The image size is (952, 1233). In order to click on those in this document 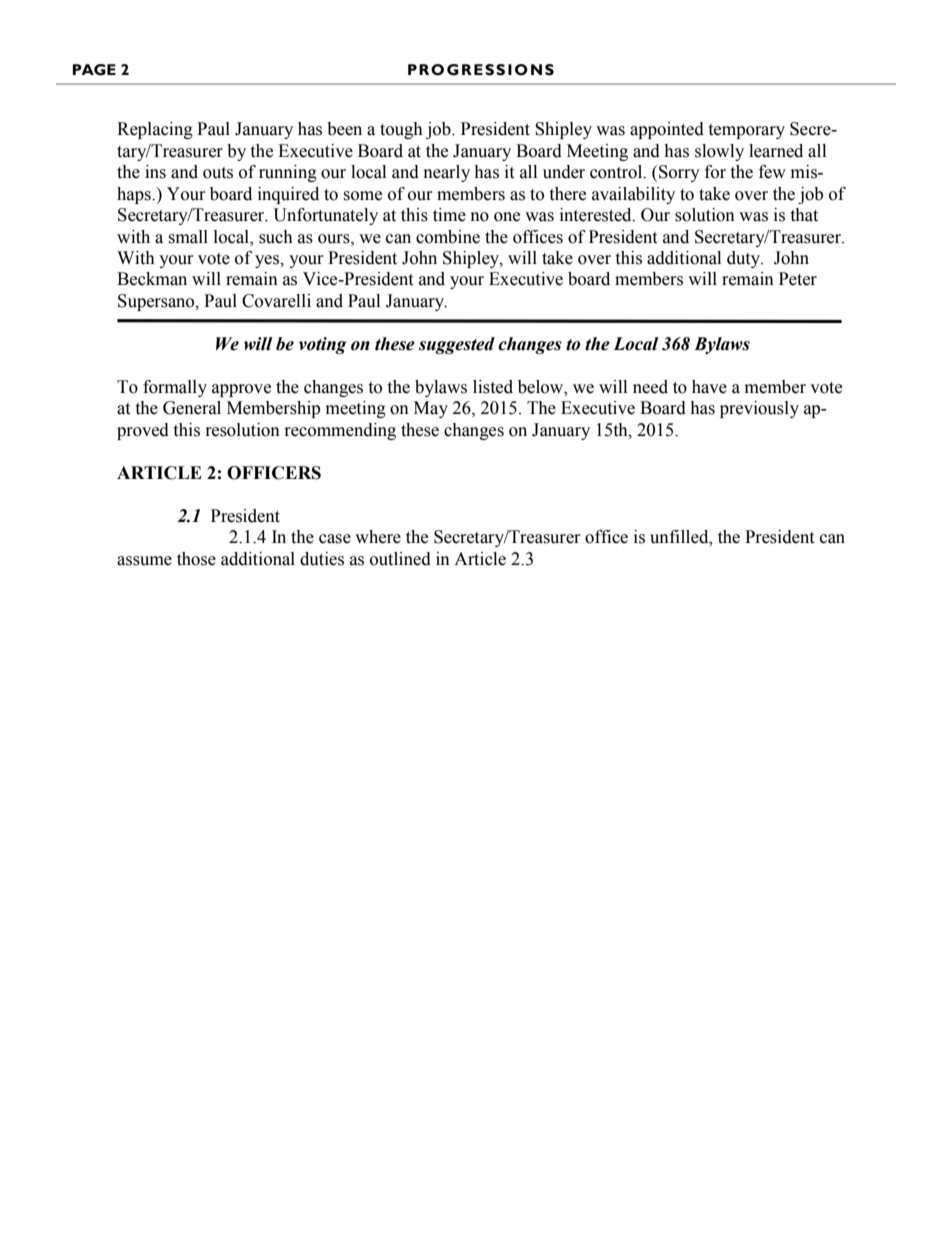, I will do `click(196, 559)`.
